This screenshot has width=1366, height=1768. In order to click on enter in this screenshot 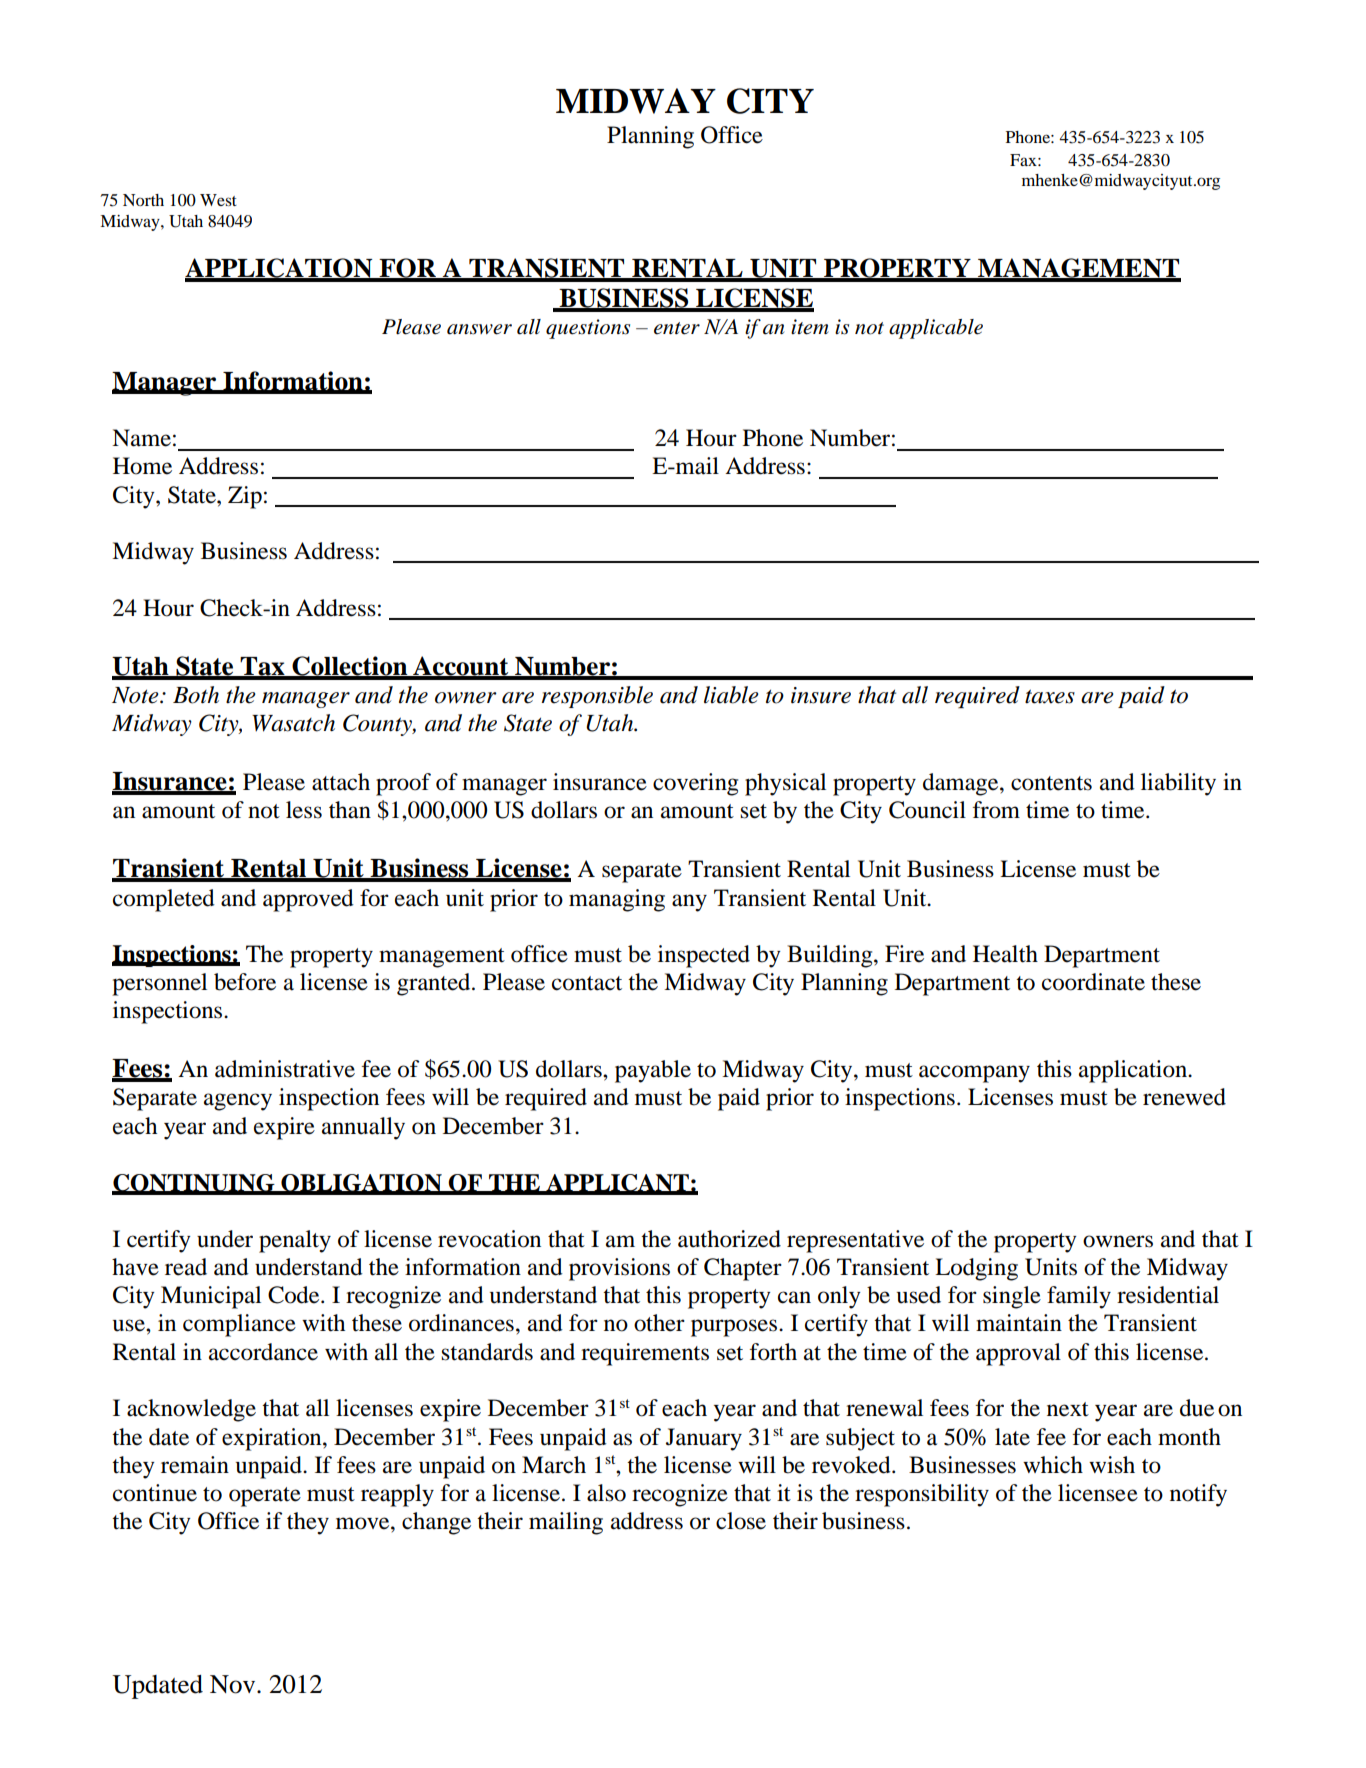, I will do `click(677, 328)`.
